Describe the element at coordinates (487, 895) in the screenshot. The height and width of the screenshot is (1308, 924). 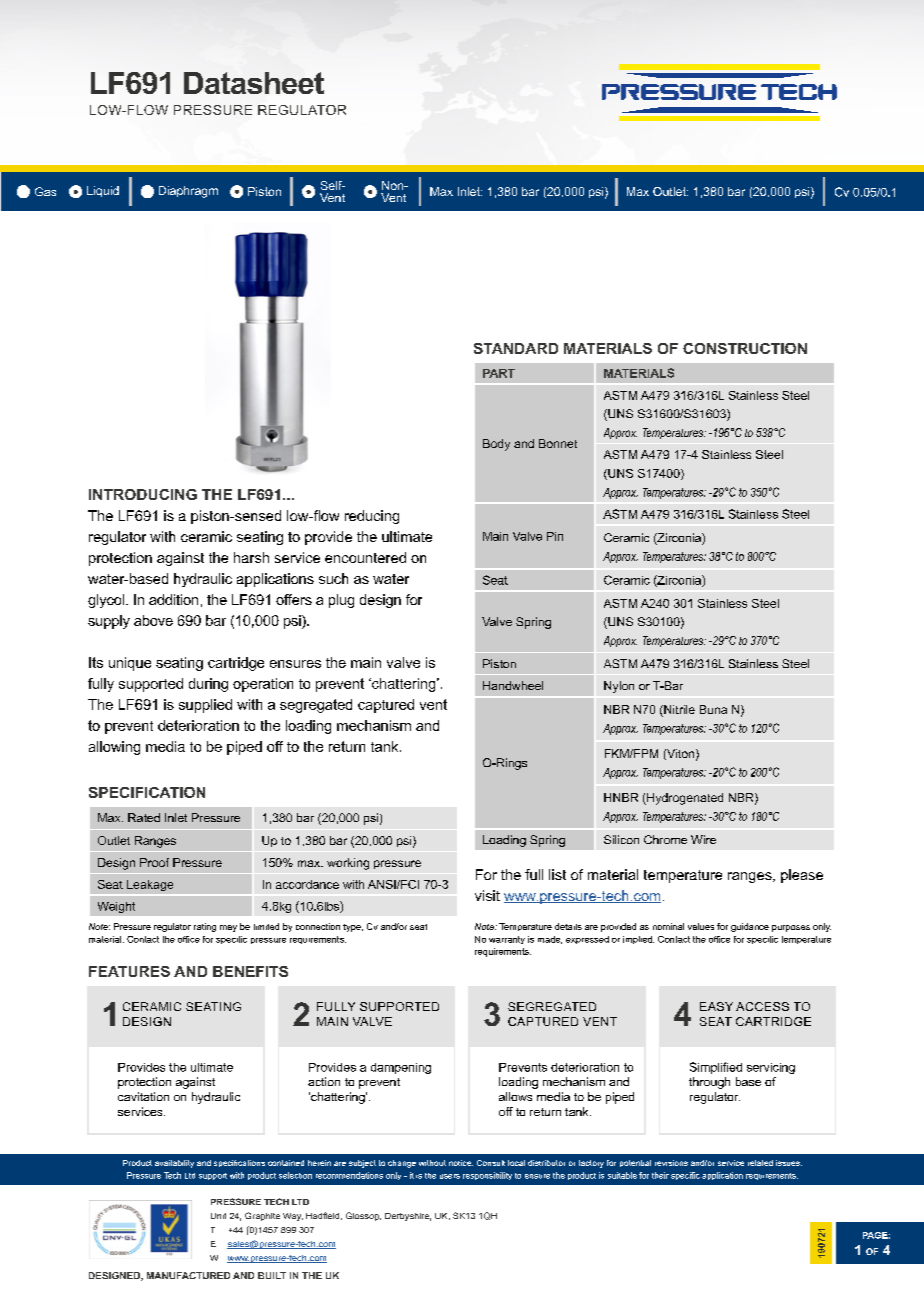
I see `visit` at that location.
